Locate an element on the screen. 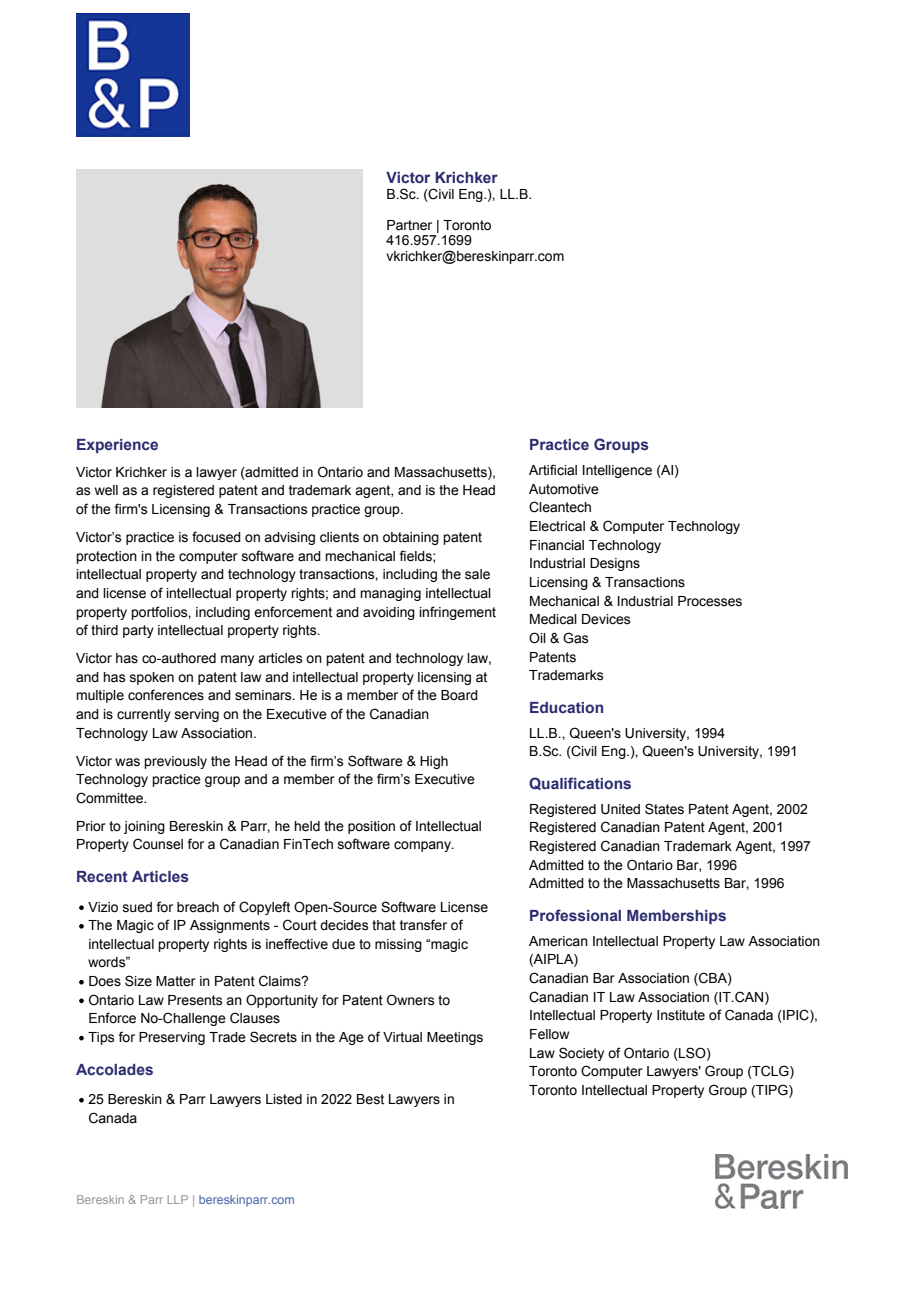 The width and height of the screenshot is (924, 1297). Education is located at coordinates (566, 707).
